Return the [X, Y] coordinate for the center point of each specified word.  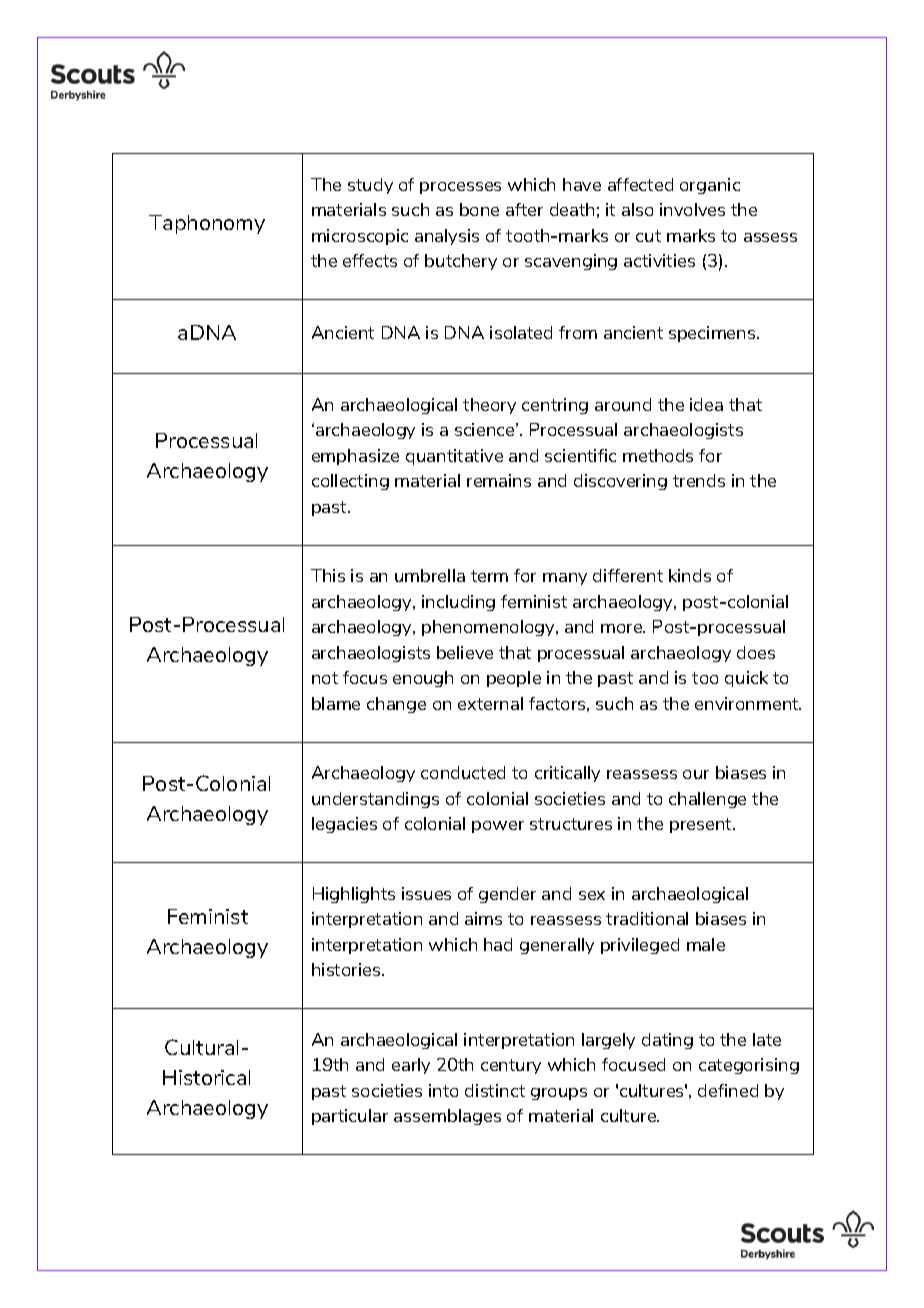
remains [499, 480]
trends [699, 480]
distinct [495, 1090]
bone [479, 209]
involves [692, 209]
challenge [707, 800]
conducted [463, 772]
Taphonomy [207, 224]
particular [350, 1117]
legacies [344, 825]
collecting [350, 482]
